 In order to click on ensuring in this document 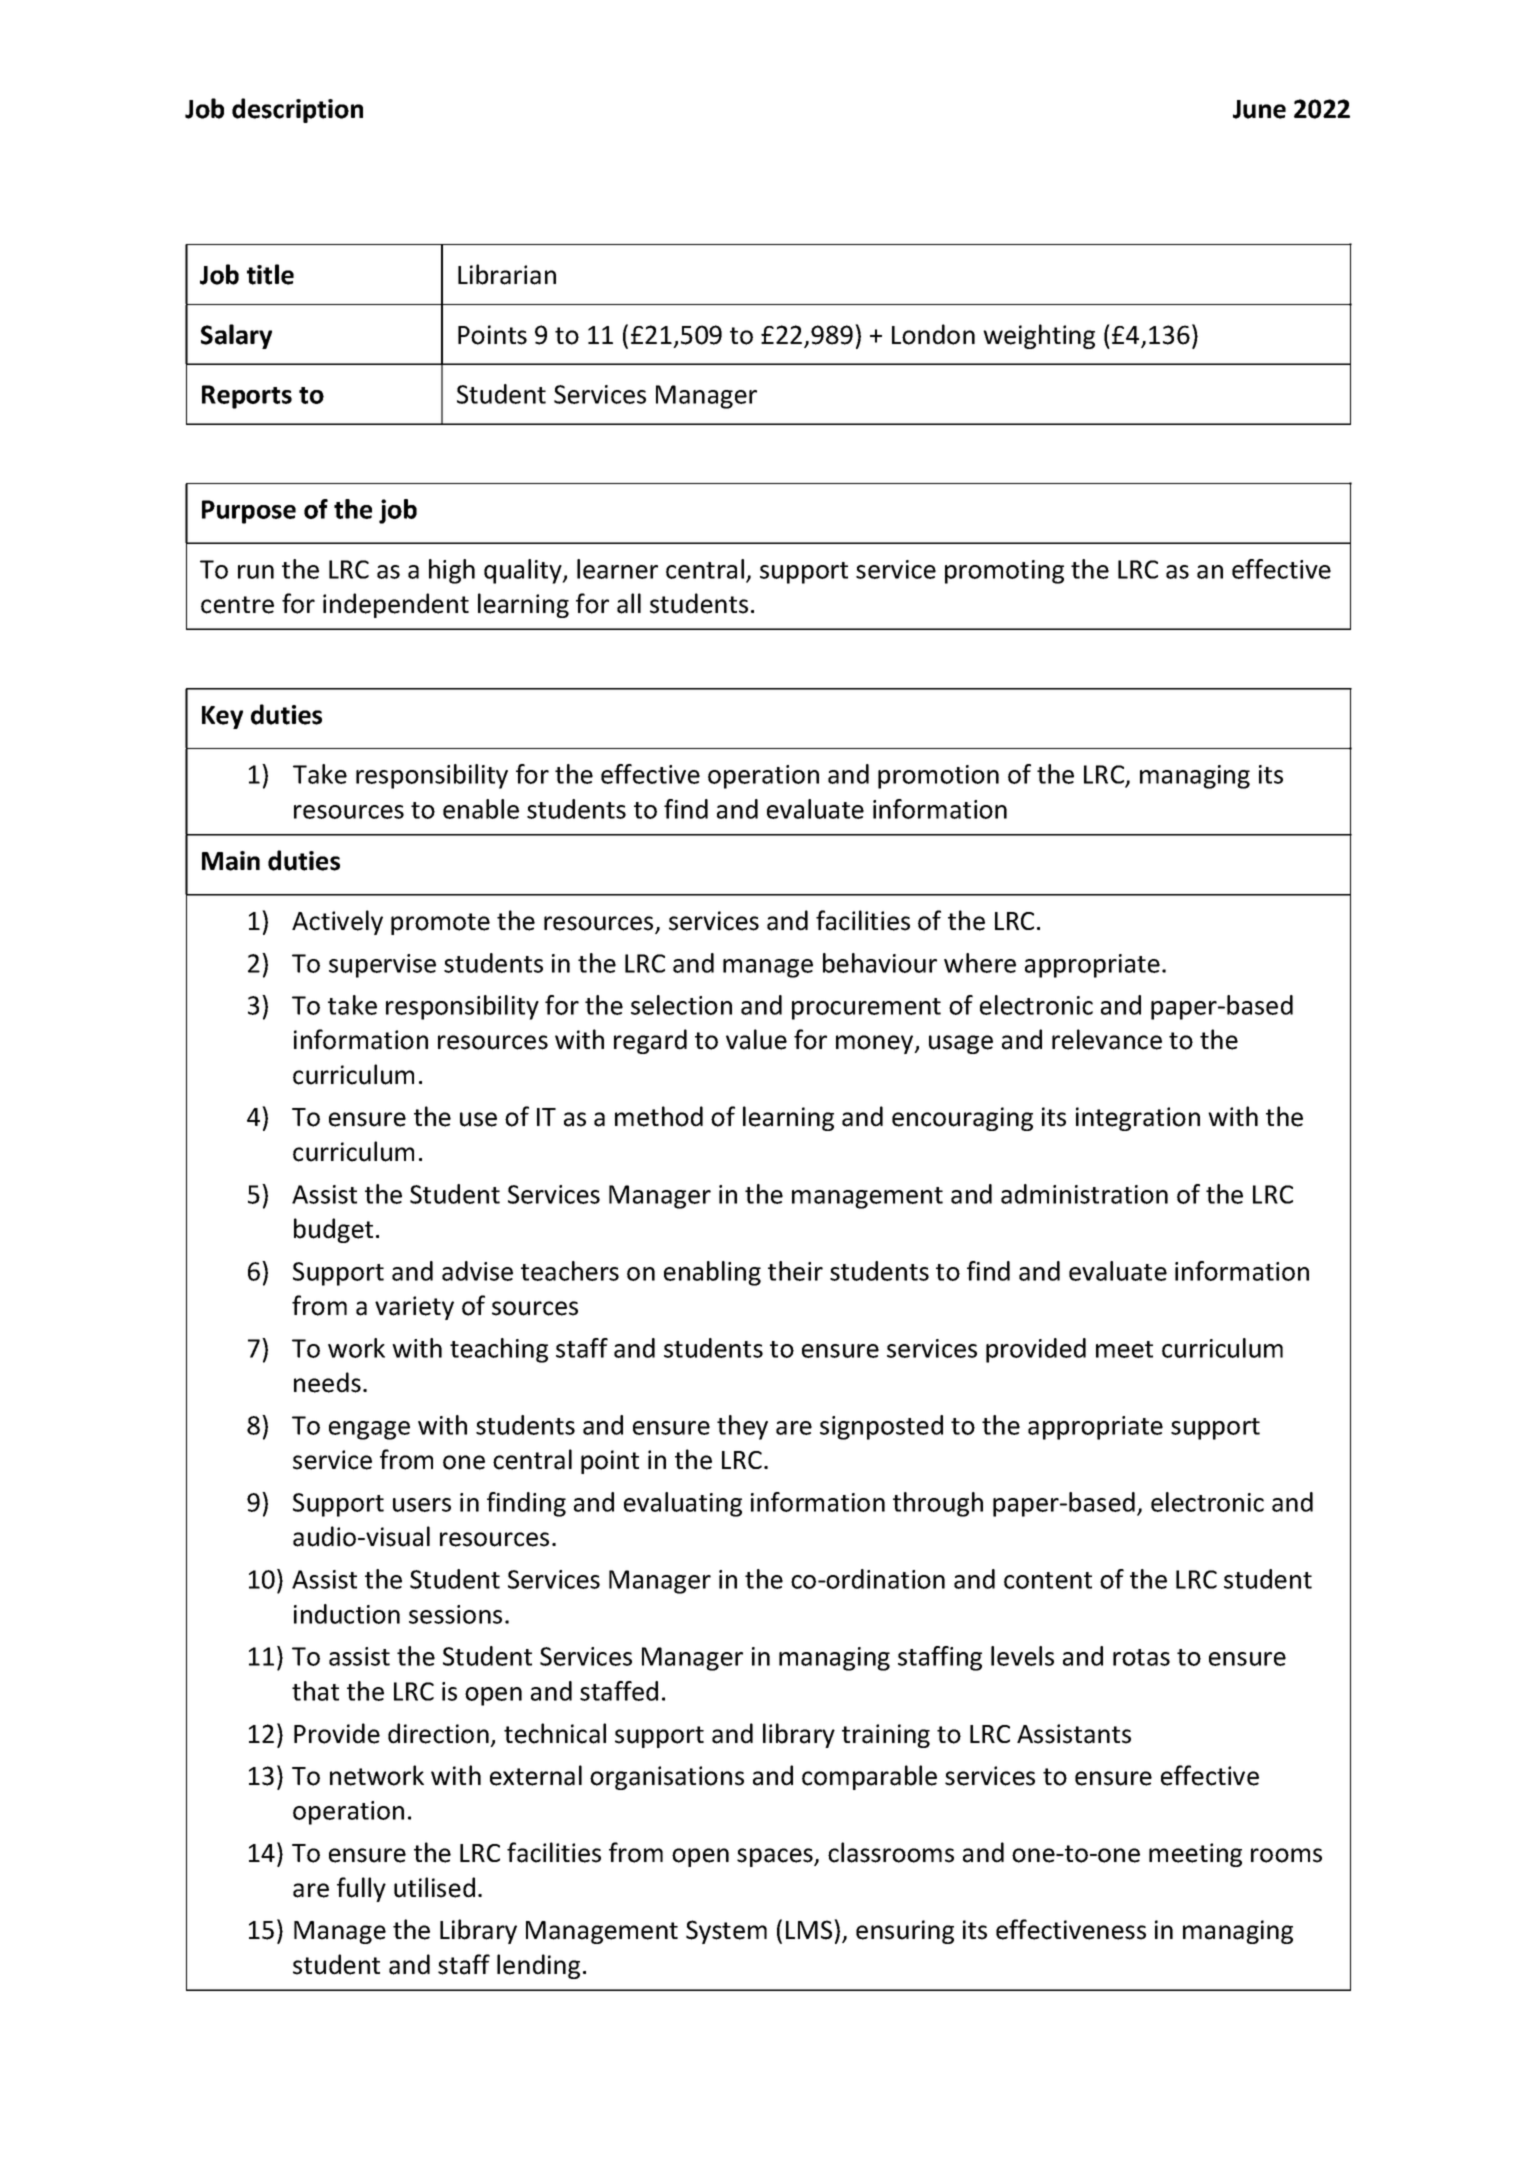, I will do `click(905, 1932)`.
